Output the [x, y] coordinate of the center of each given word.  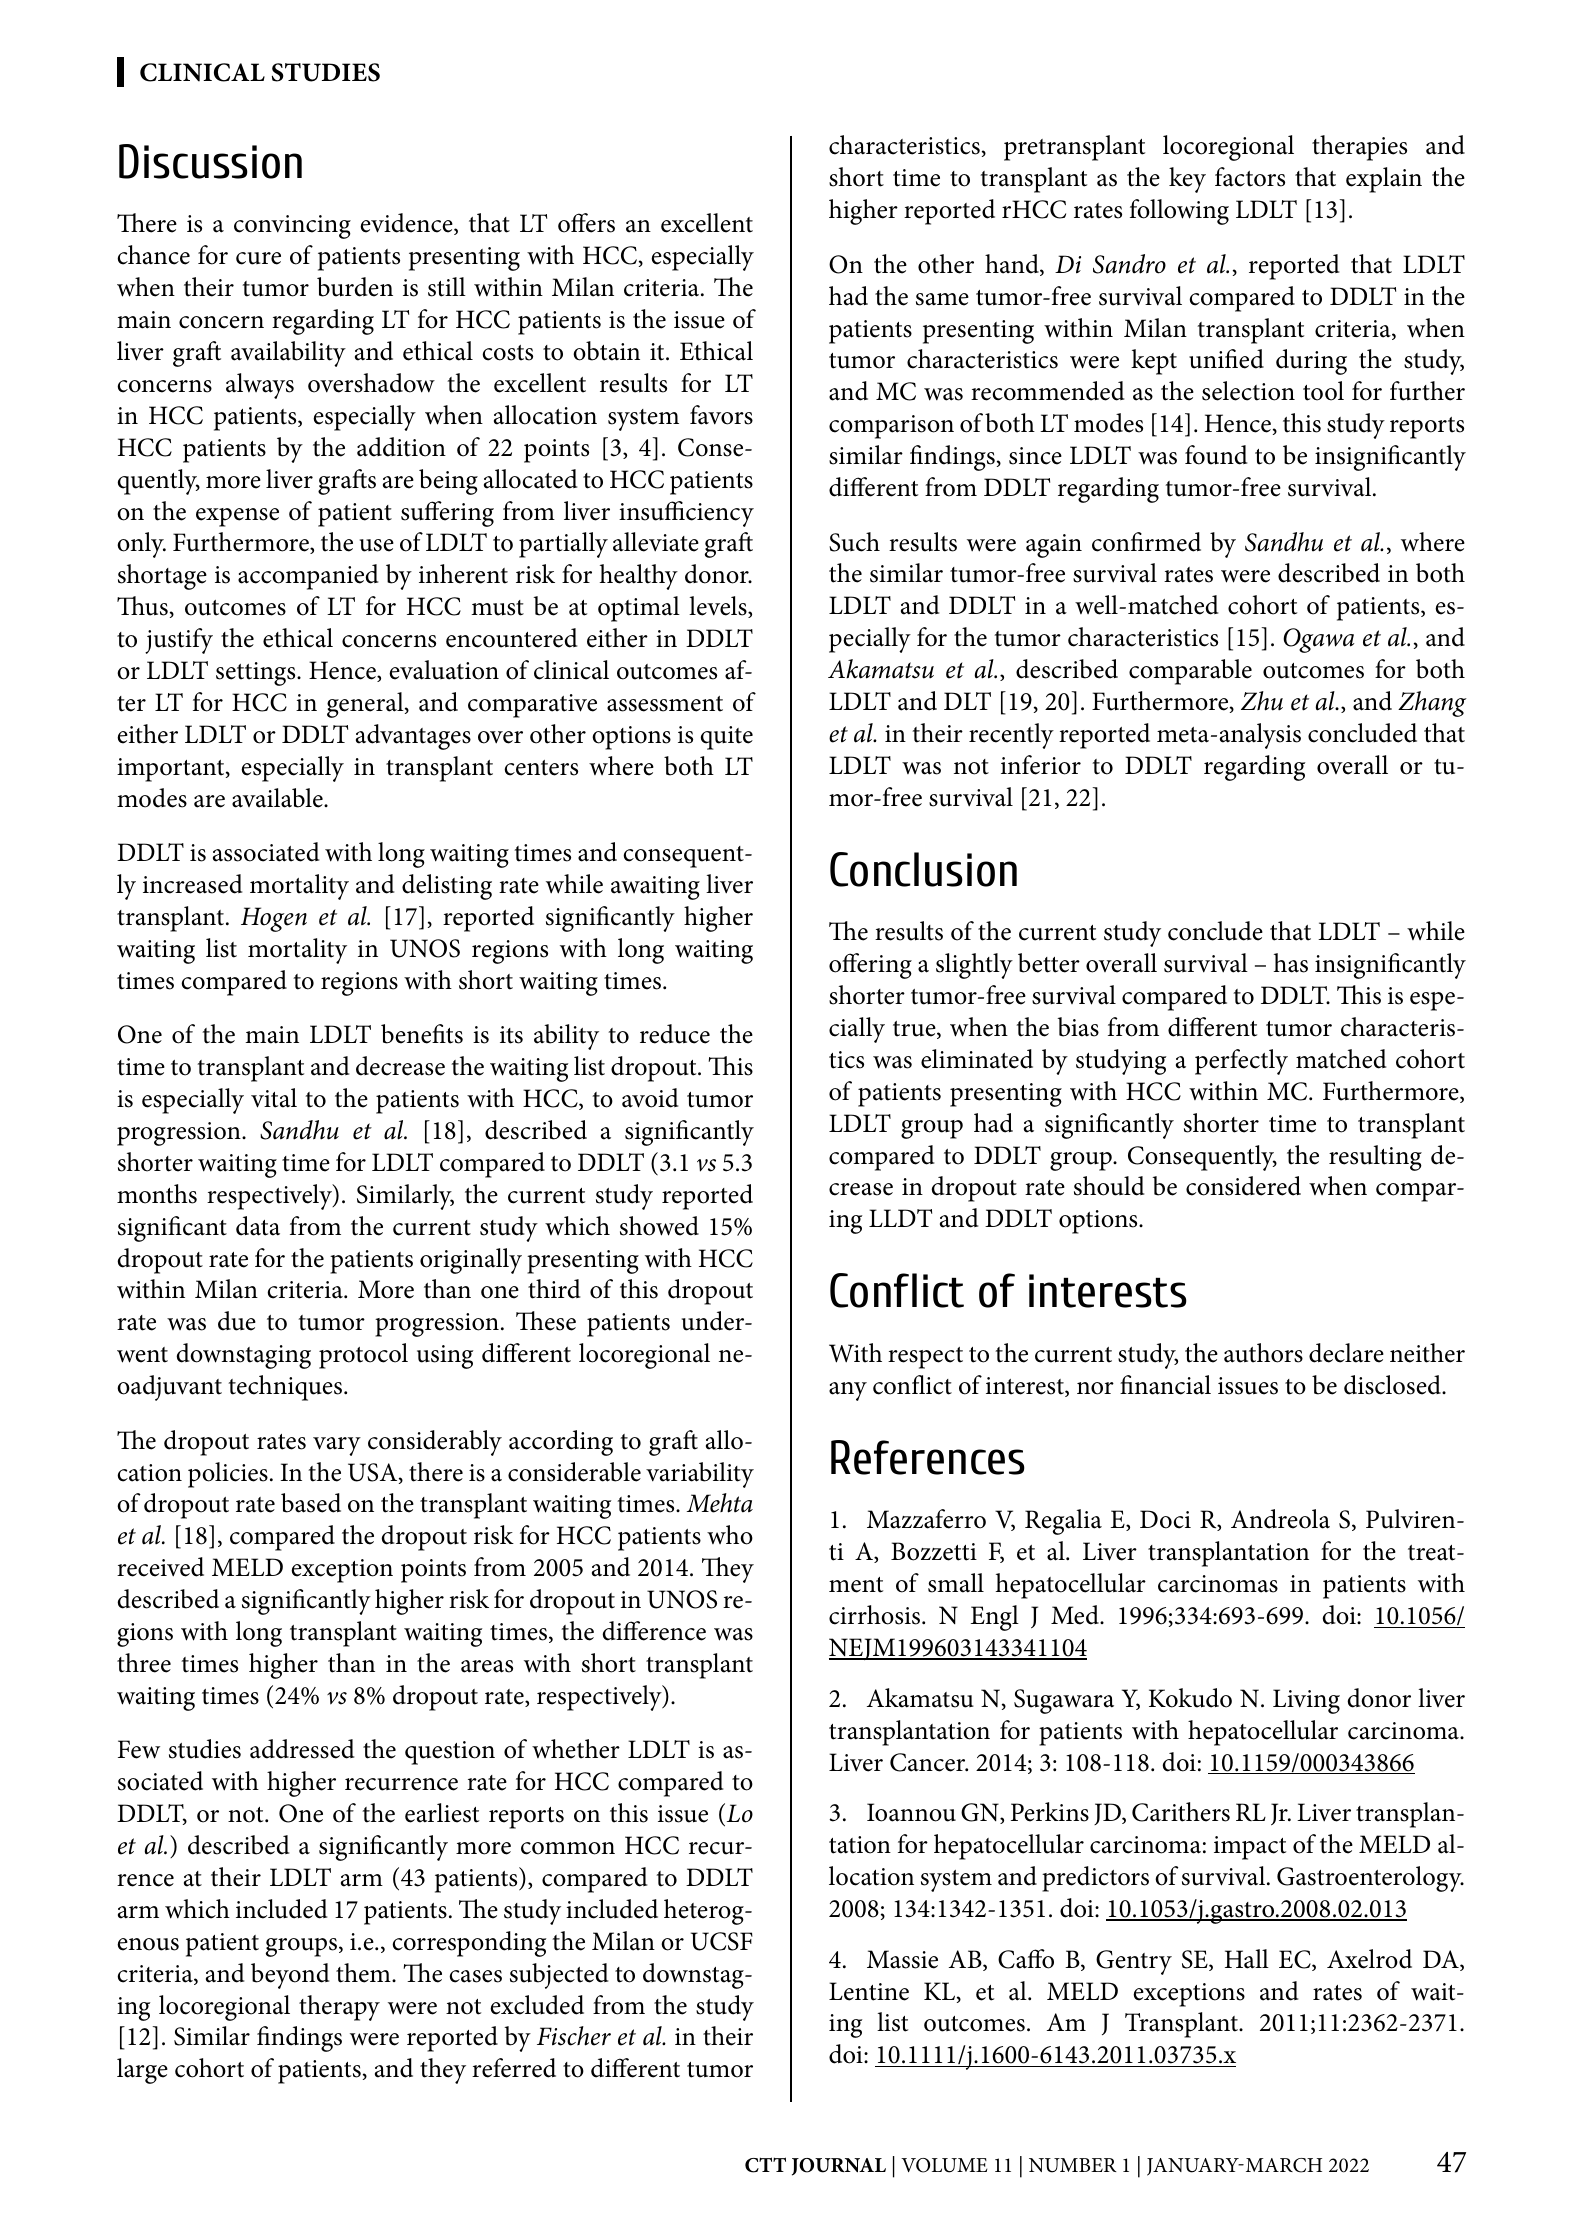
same [942, 299]
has [1291, 963]
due [237, 1321]
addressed [302, 1749]
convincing [292, 227]
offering [870, 966]
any [848, 1391]
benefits [422, 1034]
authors [1263, 1353]
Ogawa [1318, 640]
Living [1306, 1701]
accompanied [308, 577]
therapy [339, 2008]
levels [719, 607]
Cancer [929, 1762]
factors [1250, 177]
